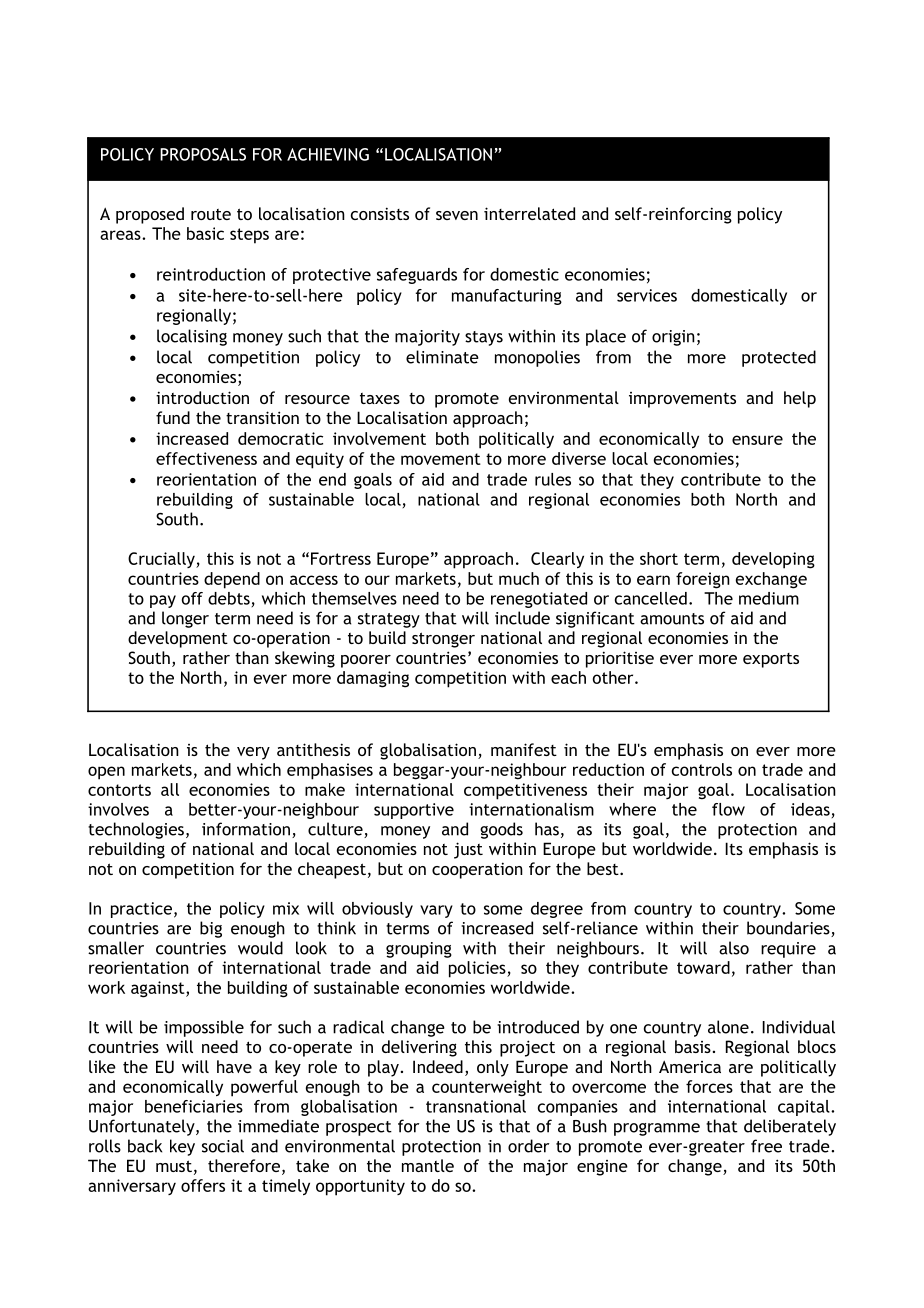  What do you see at coordinates (779, 358) in the screenshot?
I see `protected` at bounding box center [779, 358].
